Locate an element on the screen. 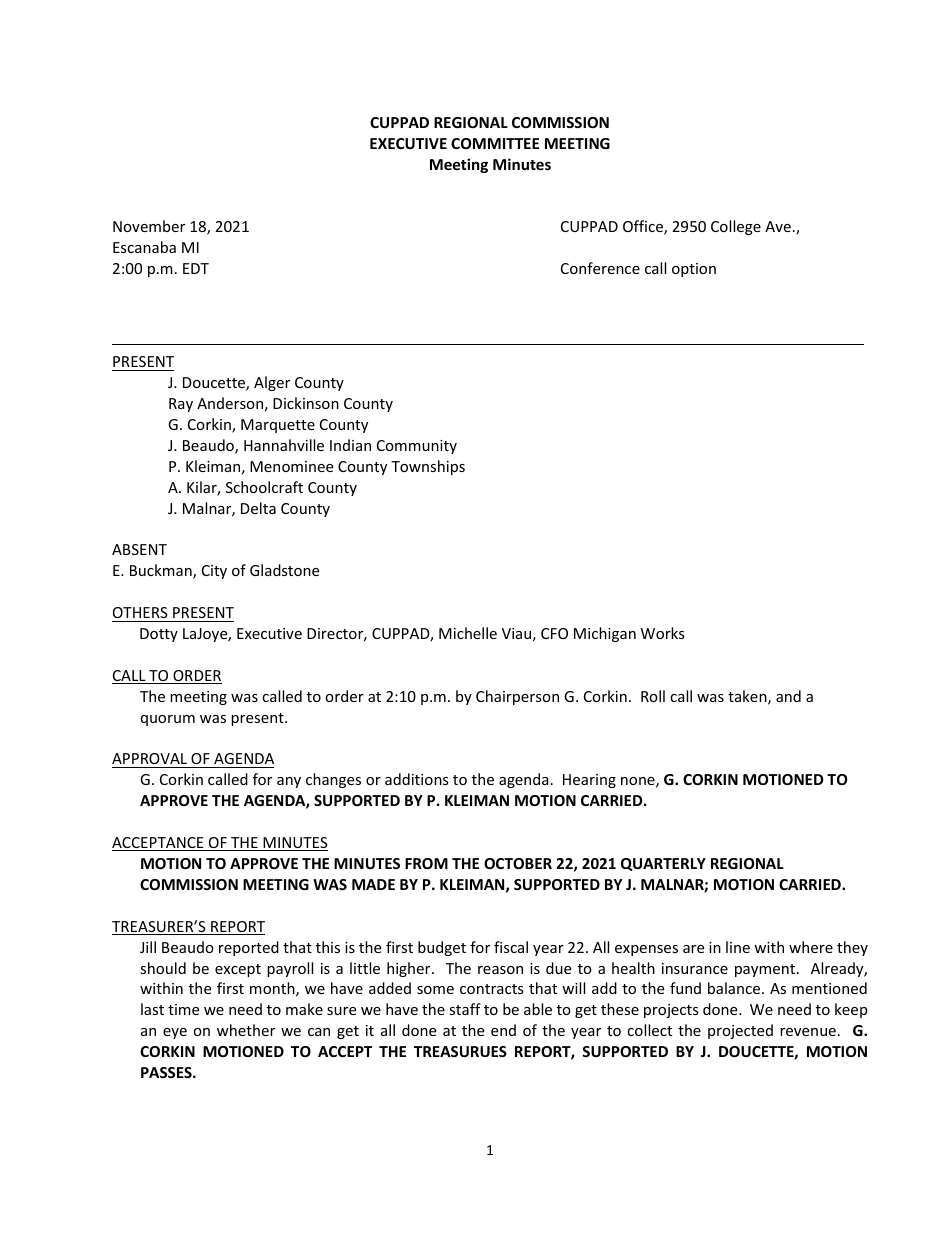 This screenshot has height=1233, width=952. Works is located at coordinates (663, 633).
